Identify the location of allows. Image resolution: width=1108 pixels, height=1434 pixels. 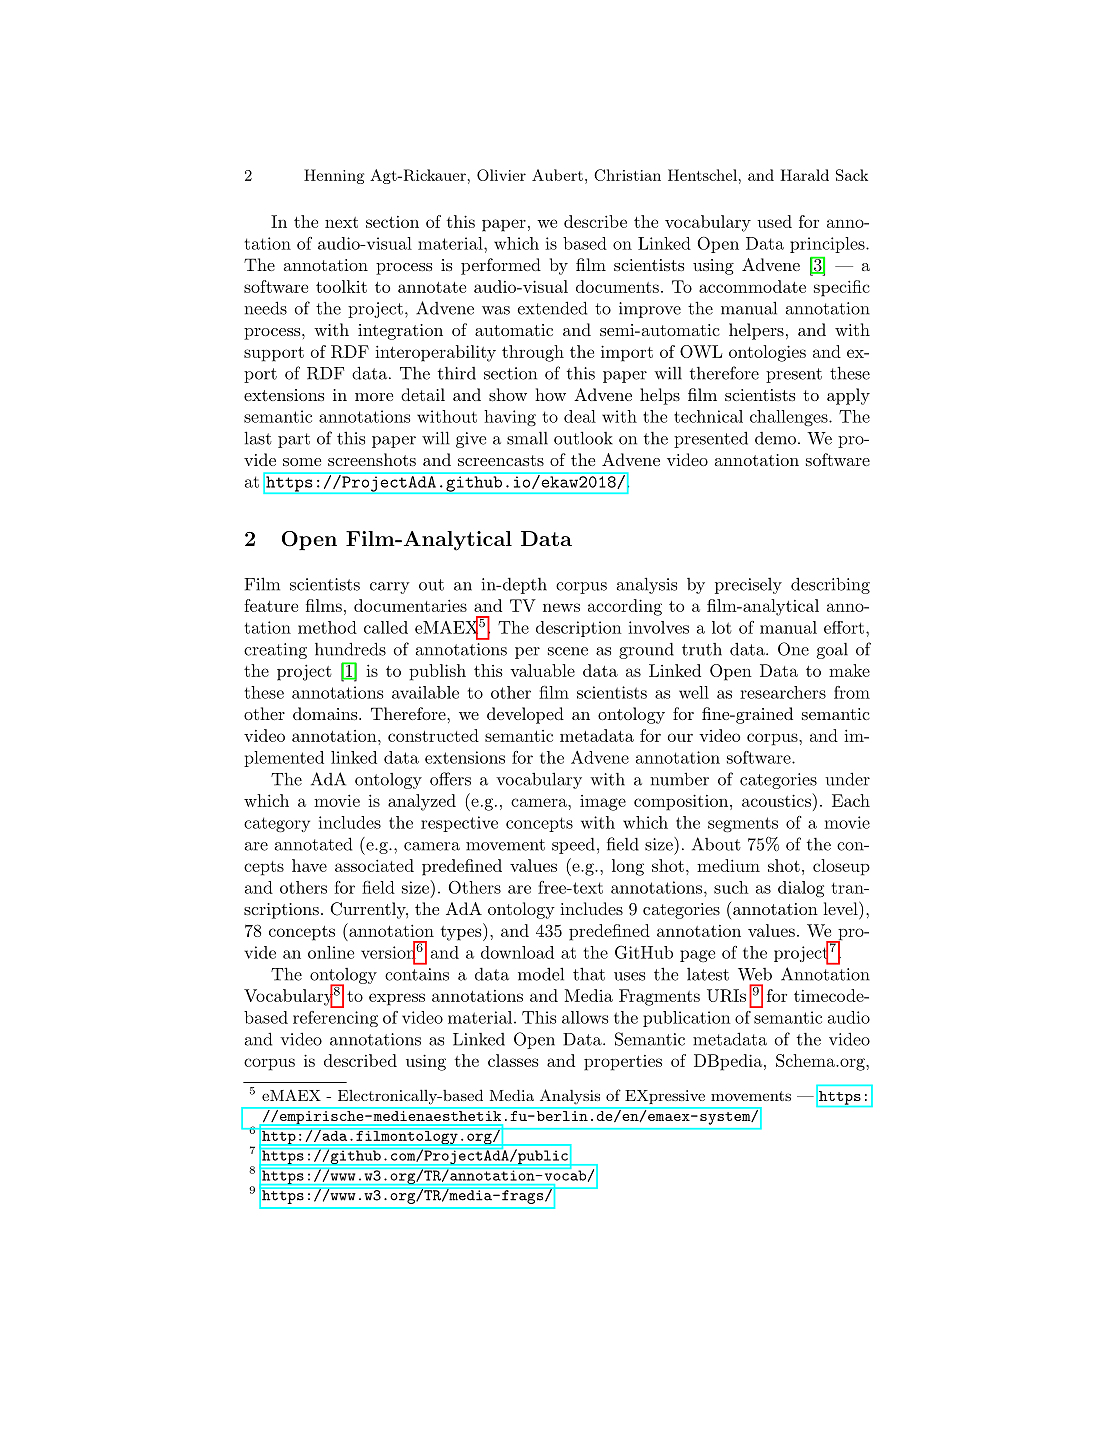
(585, 1017).
